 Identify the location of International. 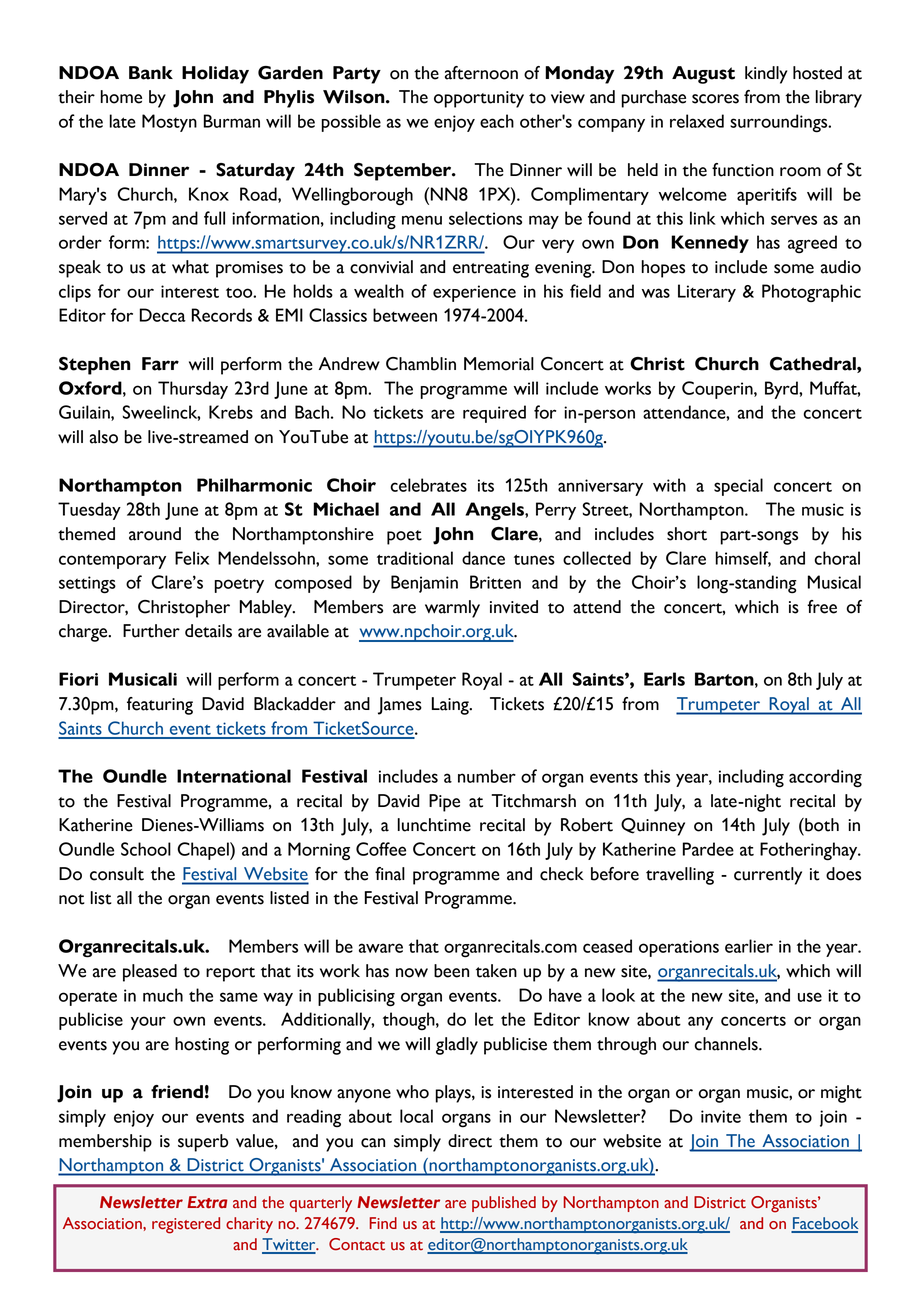
(234, 776).
